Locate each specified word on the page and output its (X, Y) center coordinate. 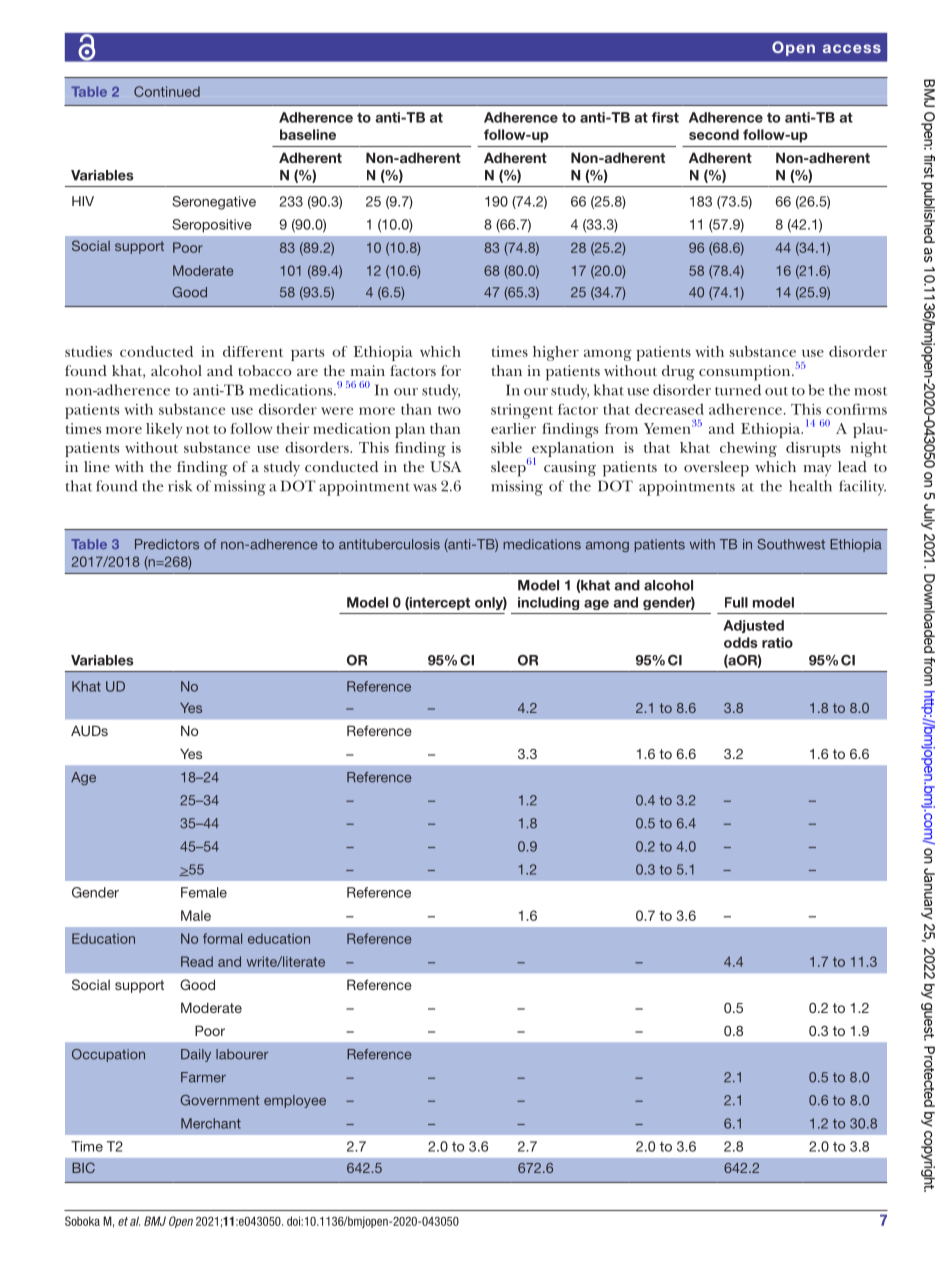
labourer (242, 1054)
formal (222, 938)
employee (295, 1101)
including (548, 603)
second (714, 134)
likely (164, 430)
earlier (513, 428)
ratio (777, 642)
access (852, 48)
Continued (167, 91)
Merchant (211, 1123)
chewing (748, 449)
